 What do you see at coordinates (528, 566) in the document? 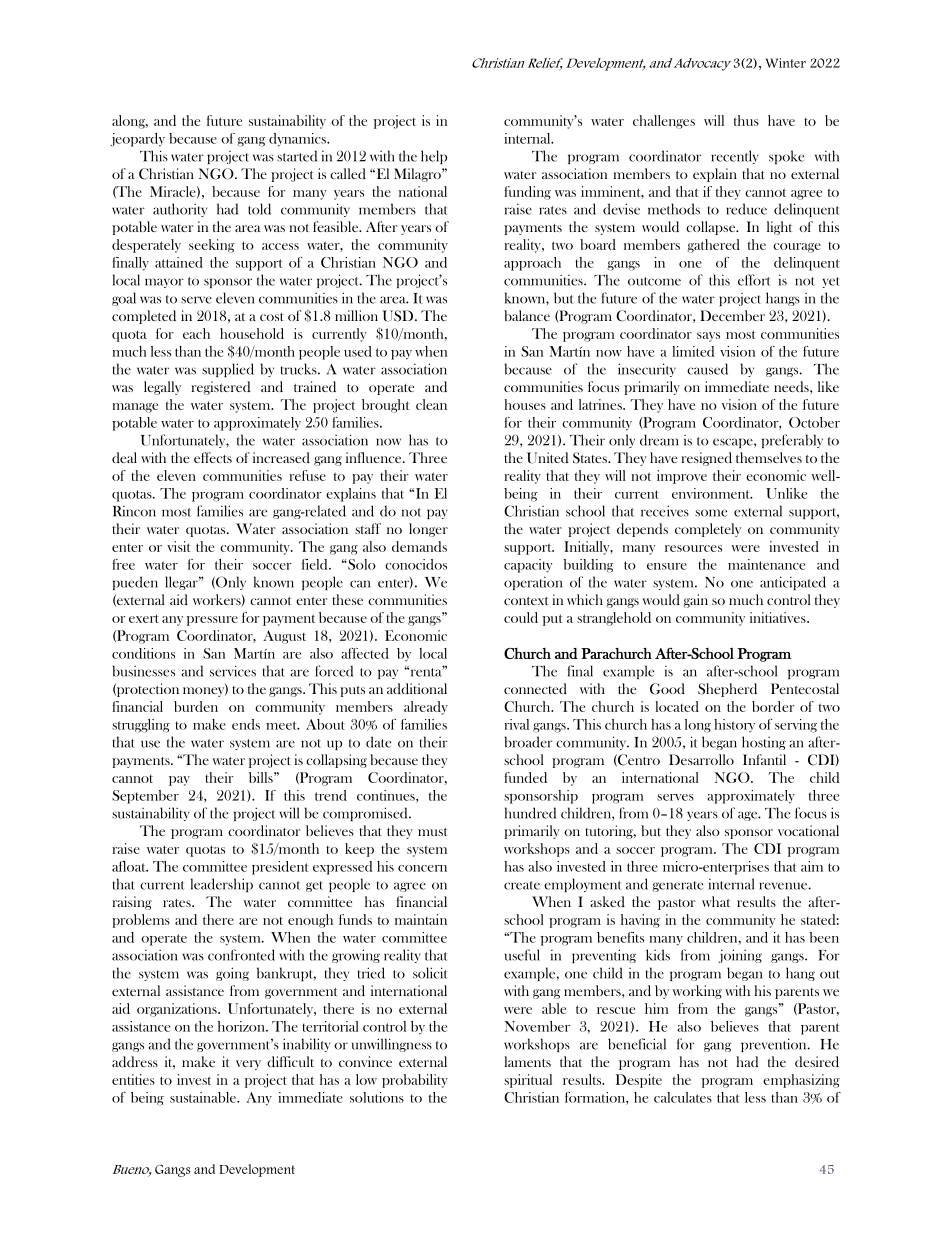
I see `capacity` at bounding box center [528, 566].
